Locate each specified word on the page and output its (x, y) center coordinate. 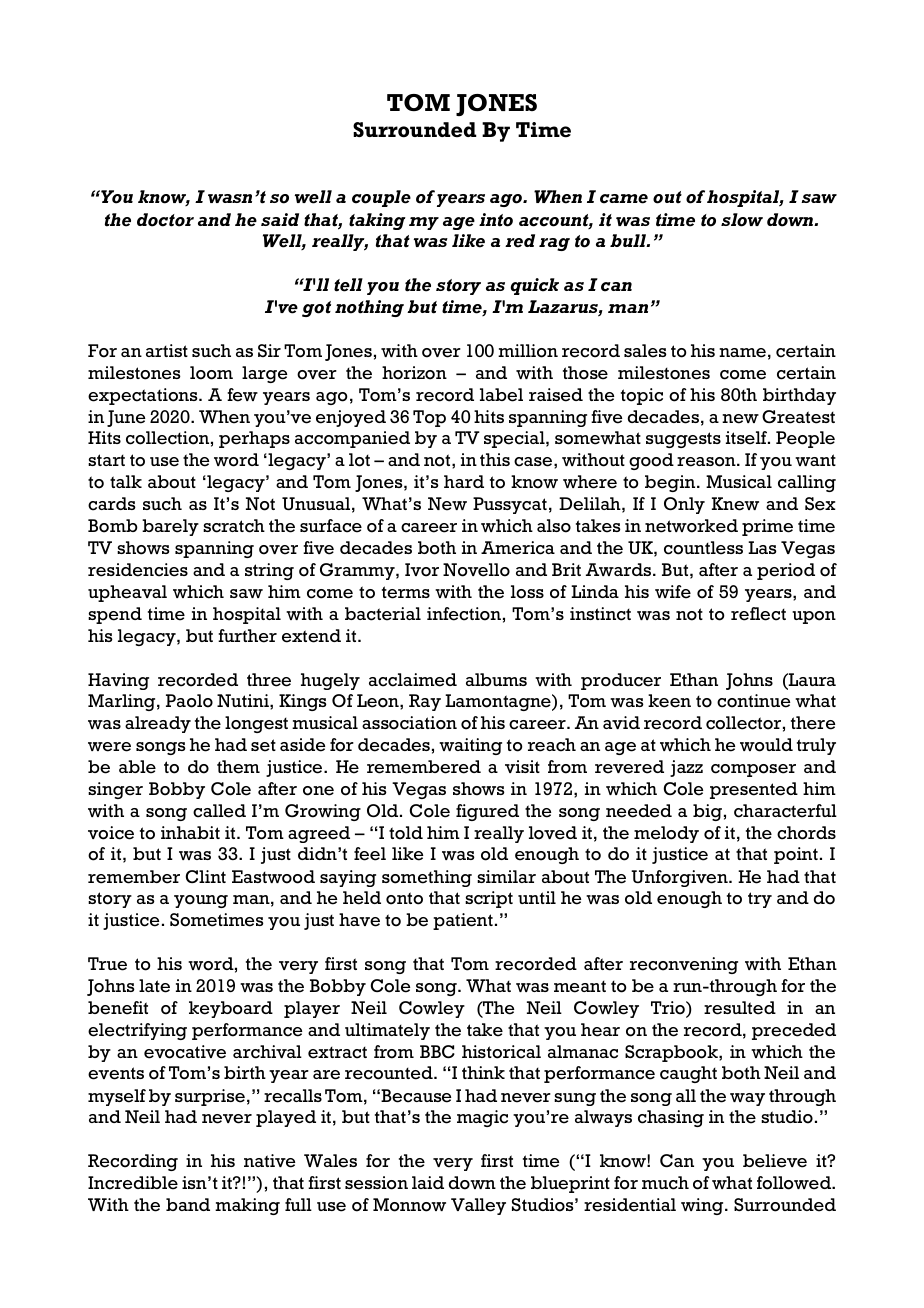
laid (428, 1182)
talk (126, 481)
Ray (425, 702)
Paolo (189, 701)
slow (742, 220)
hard (464, 481)
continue (753, 701)
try (760, 900)
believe (775, 1161)
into (496, 220)
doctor (165, 220)
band (188, 1204)
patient (463, 921)
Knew (735, 504)
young (201, 901)
